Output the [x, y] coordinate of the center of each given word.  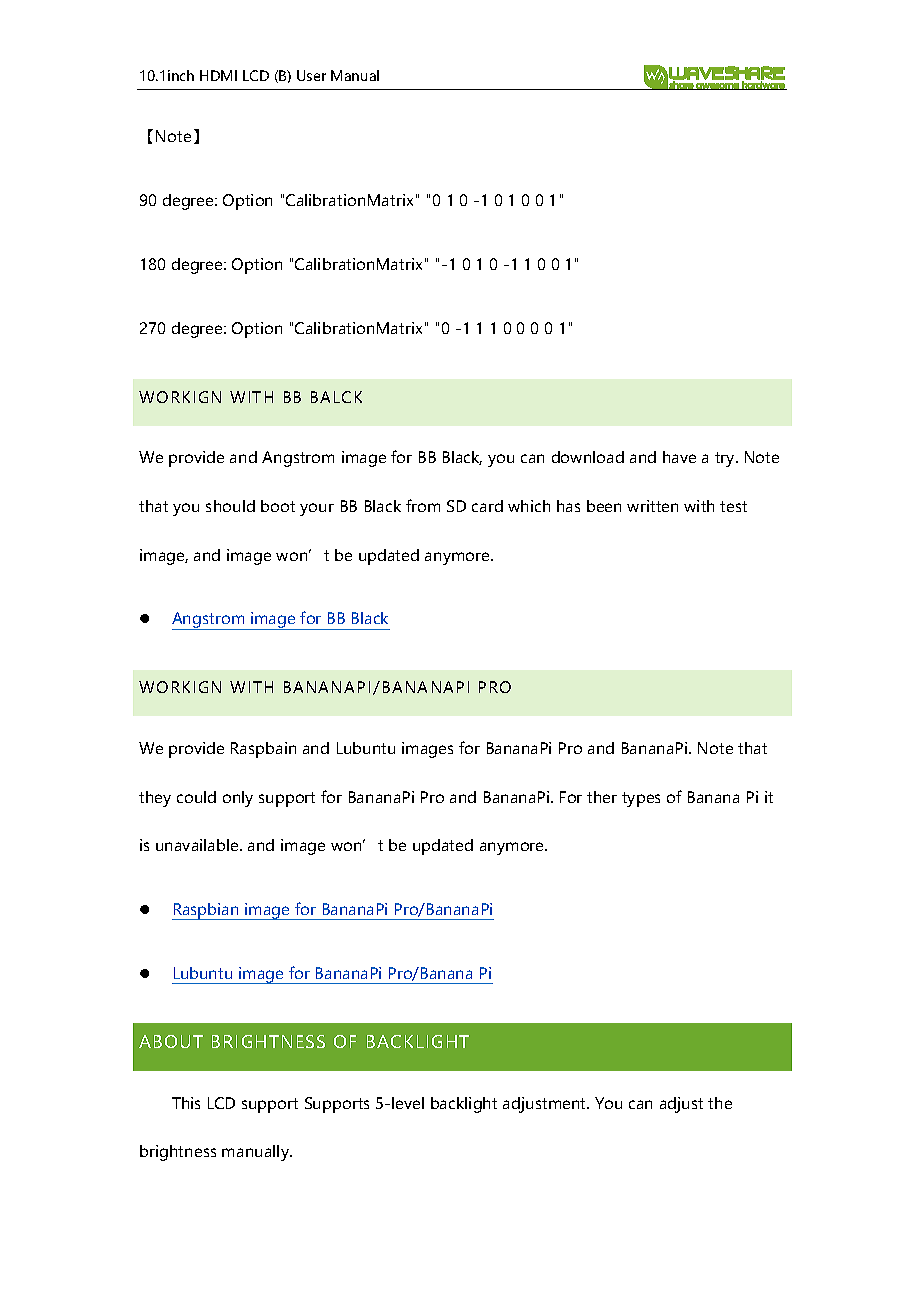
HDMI [218, 75]
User [311, 75]
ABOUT [171, 1041]
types [641, 799]
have [679, 457]
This [186, 1103]
